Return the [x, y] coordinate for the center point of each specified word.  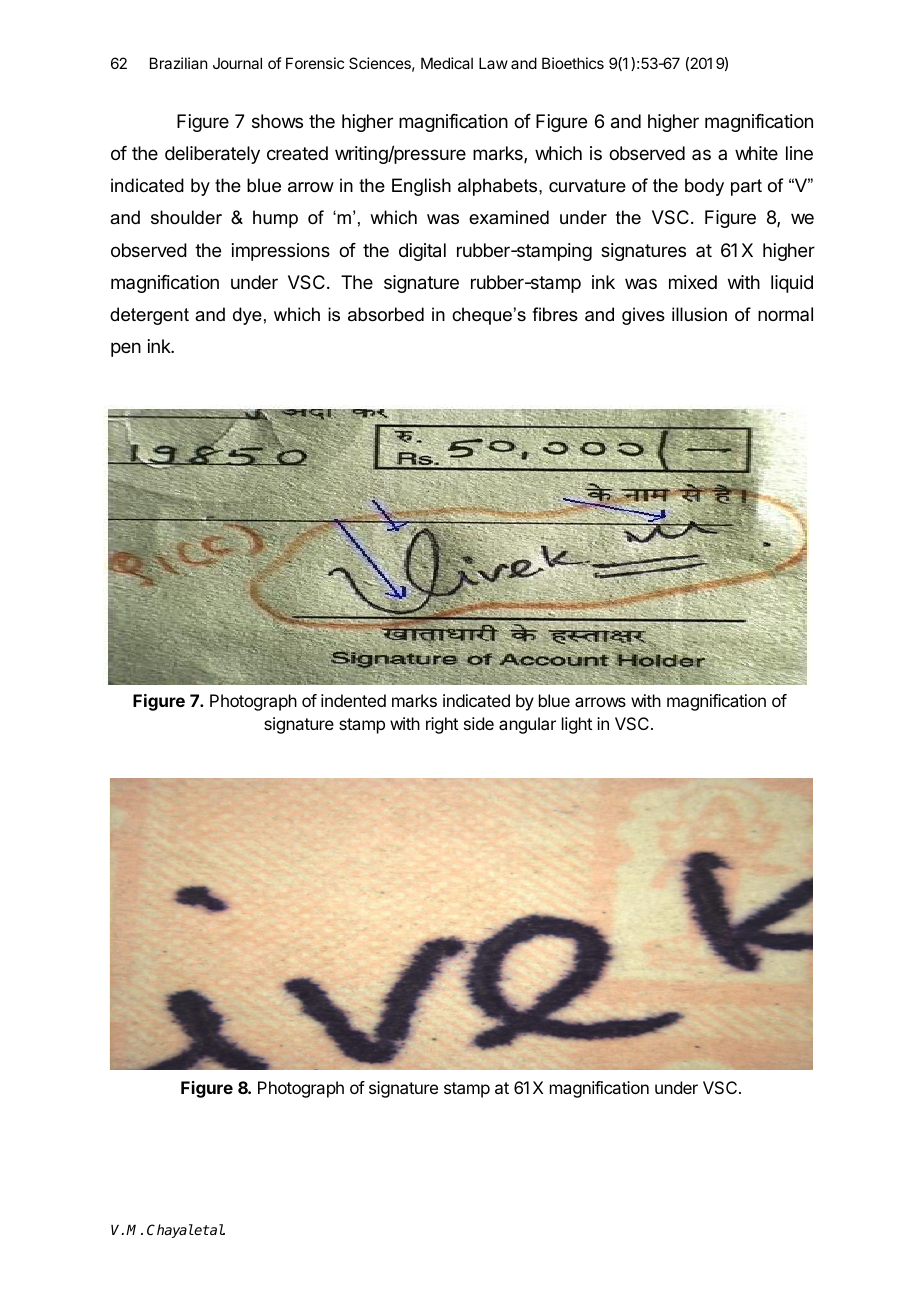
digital [422, 252]
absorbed [386, 314]
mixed [693, 282]
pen [126, 349]
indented [353, 700]
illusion [699, 314]
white [756, 153]
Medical [447, 63]
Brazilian [178, 63]
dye [247, 316]
